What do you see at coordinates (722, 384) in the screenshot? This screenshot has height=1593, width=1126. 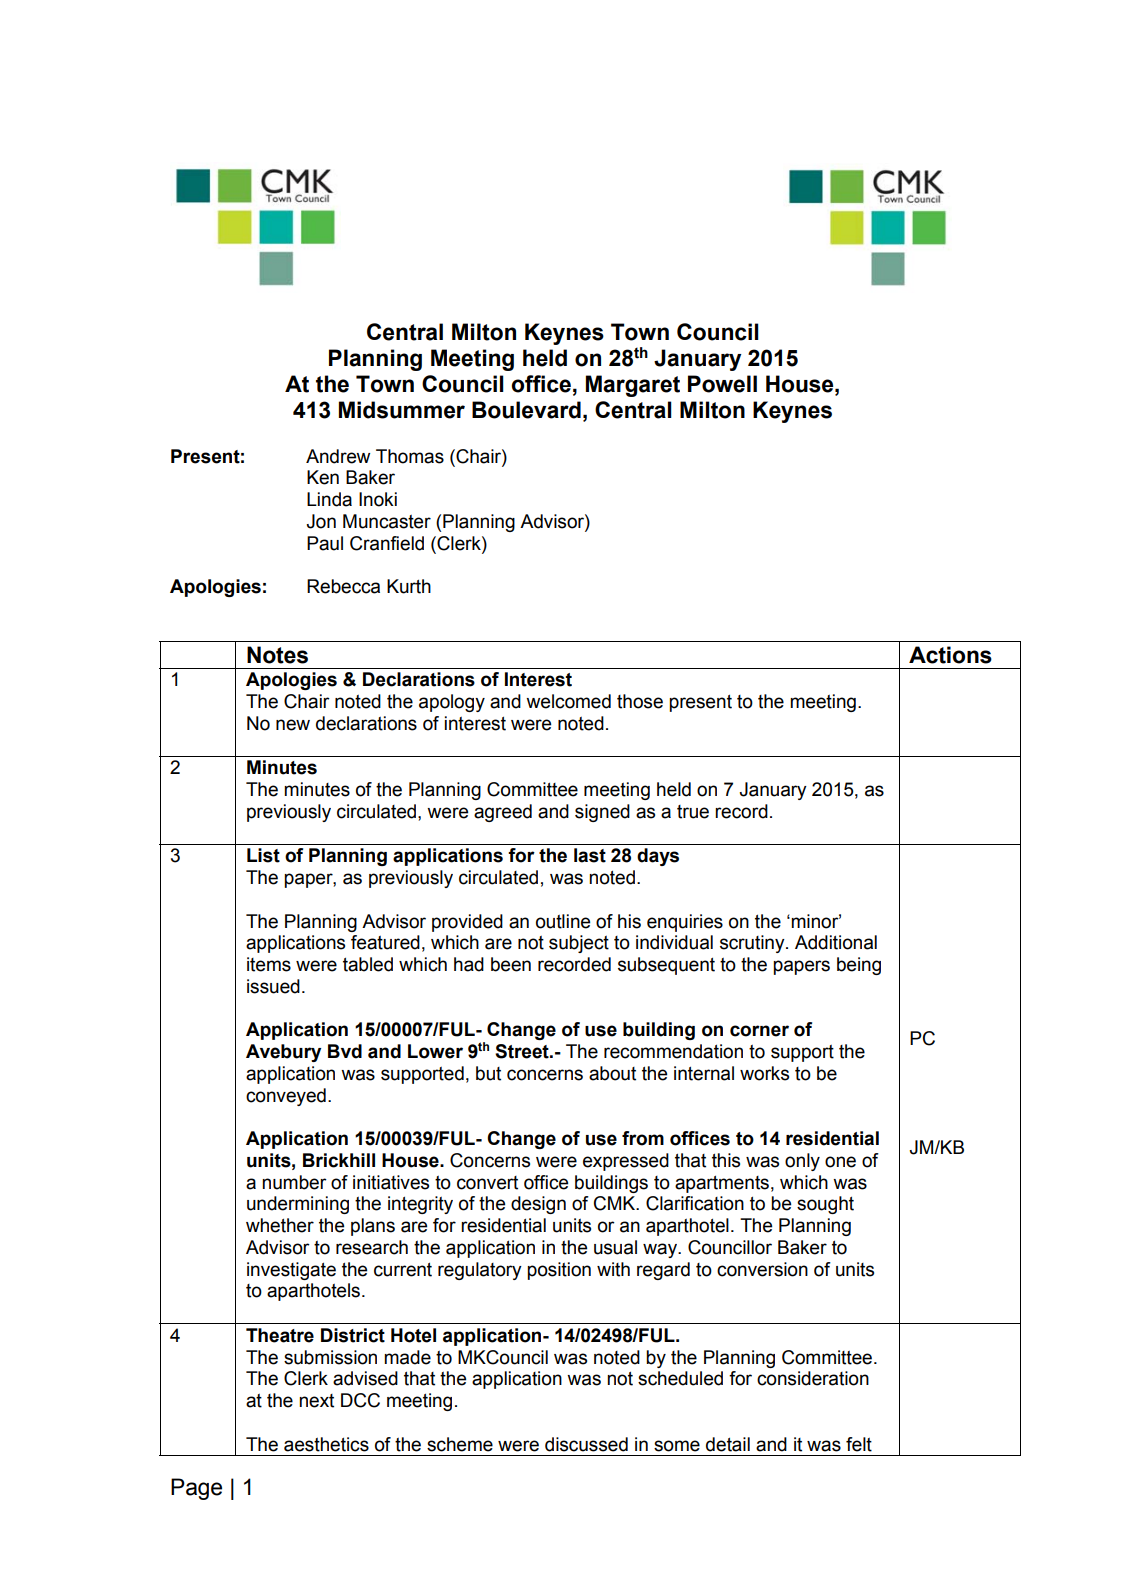 I see `Powell` at bounding box center [722, 384].
